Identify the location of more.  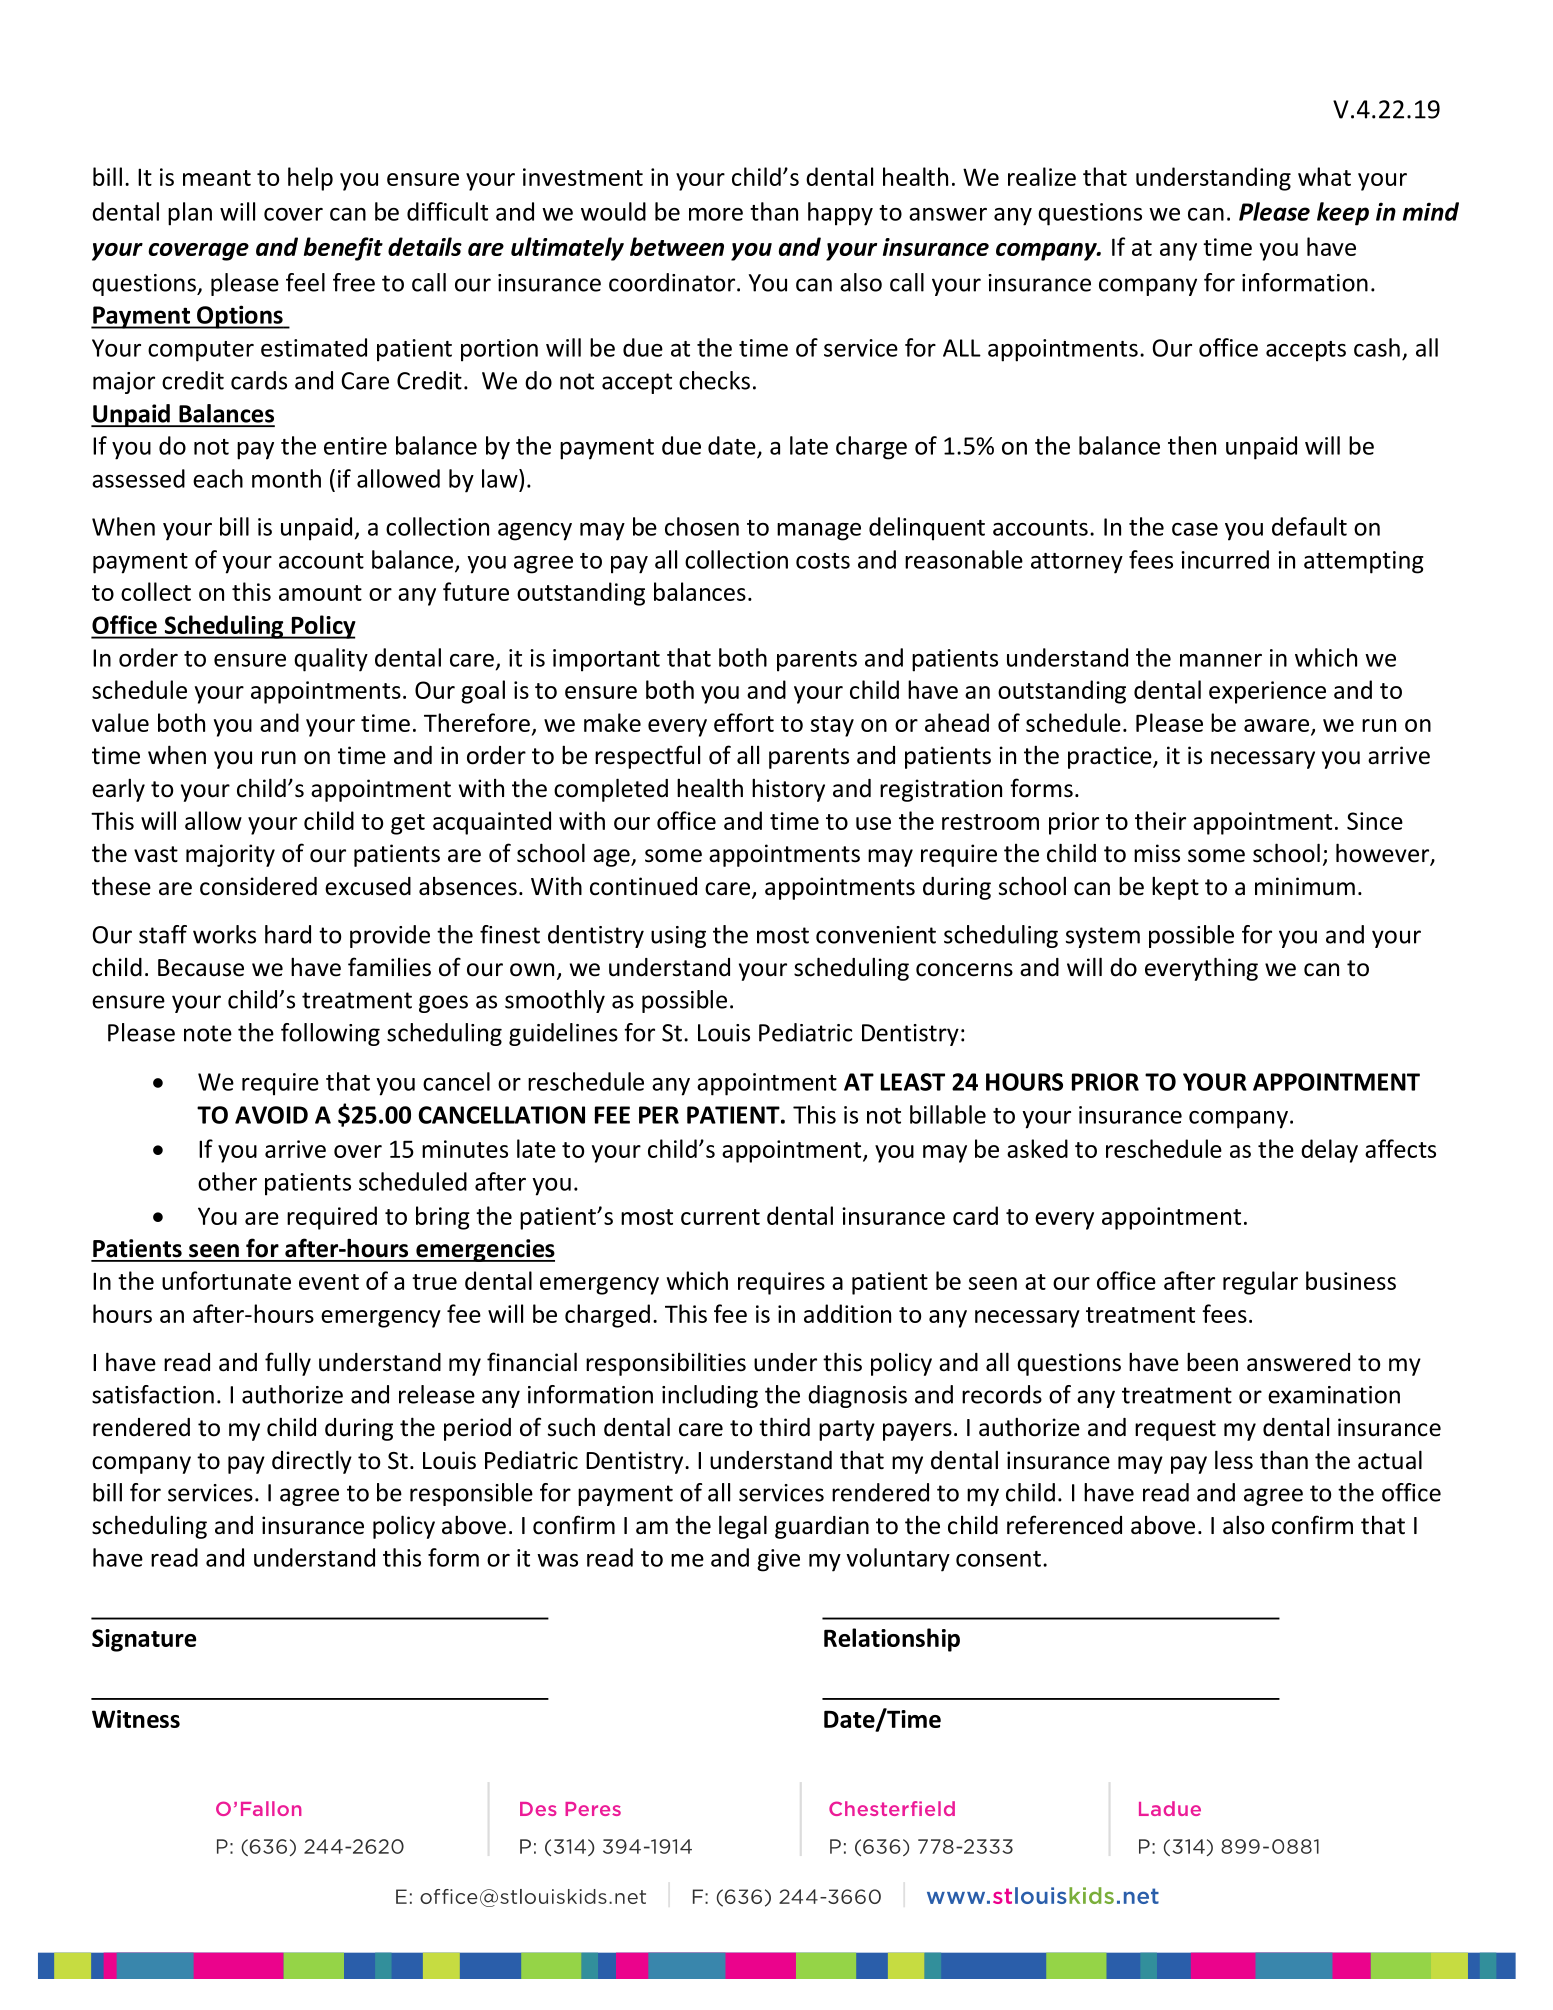
(716, 214).
